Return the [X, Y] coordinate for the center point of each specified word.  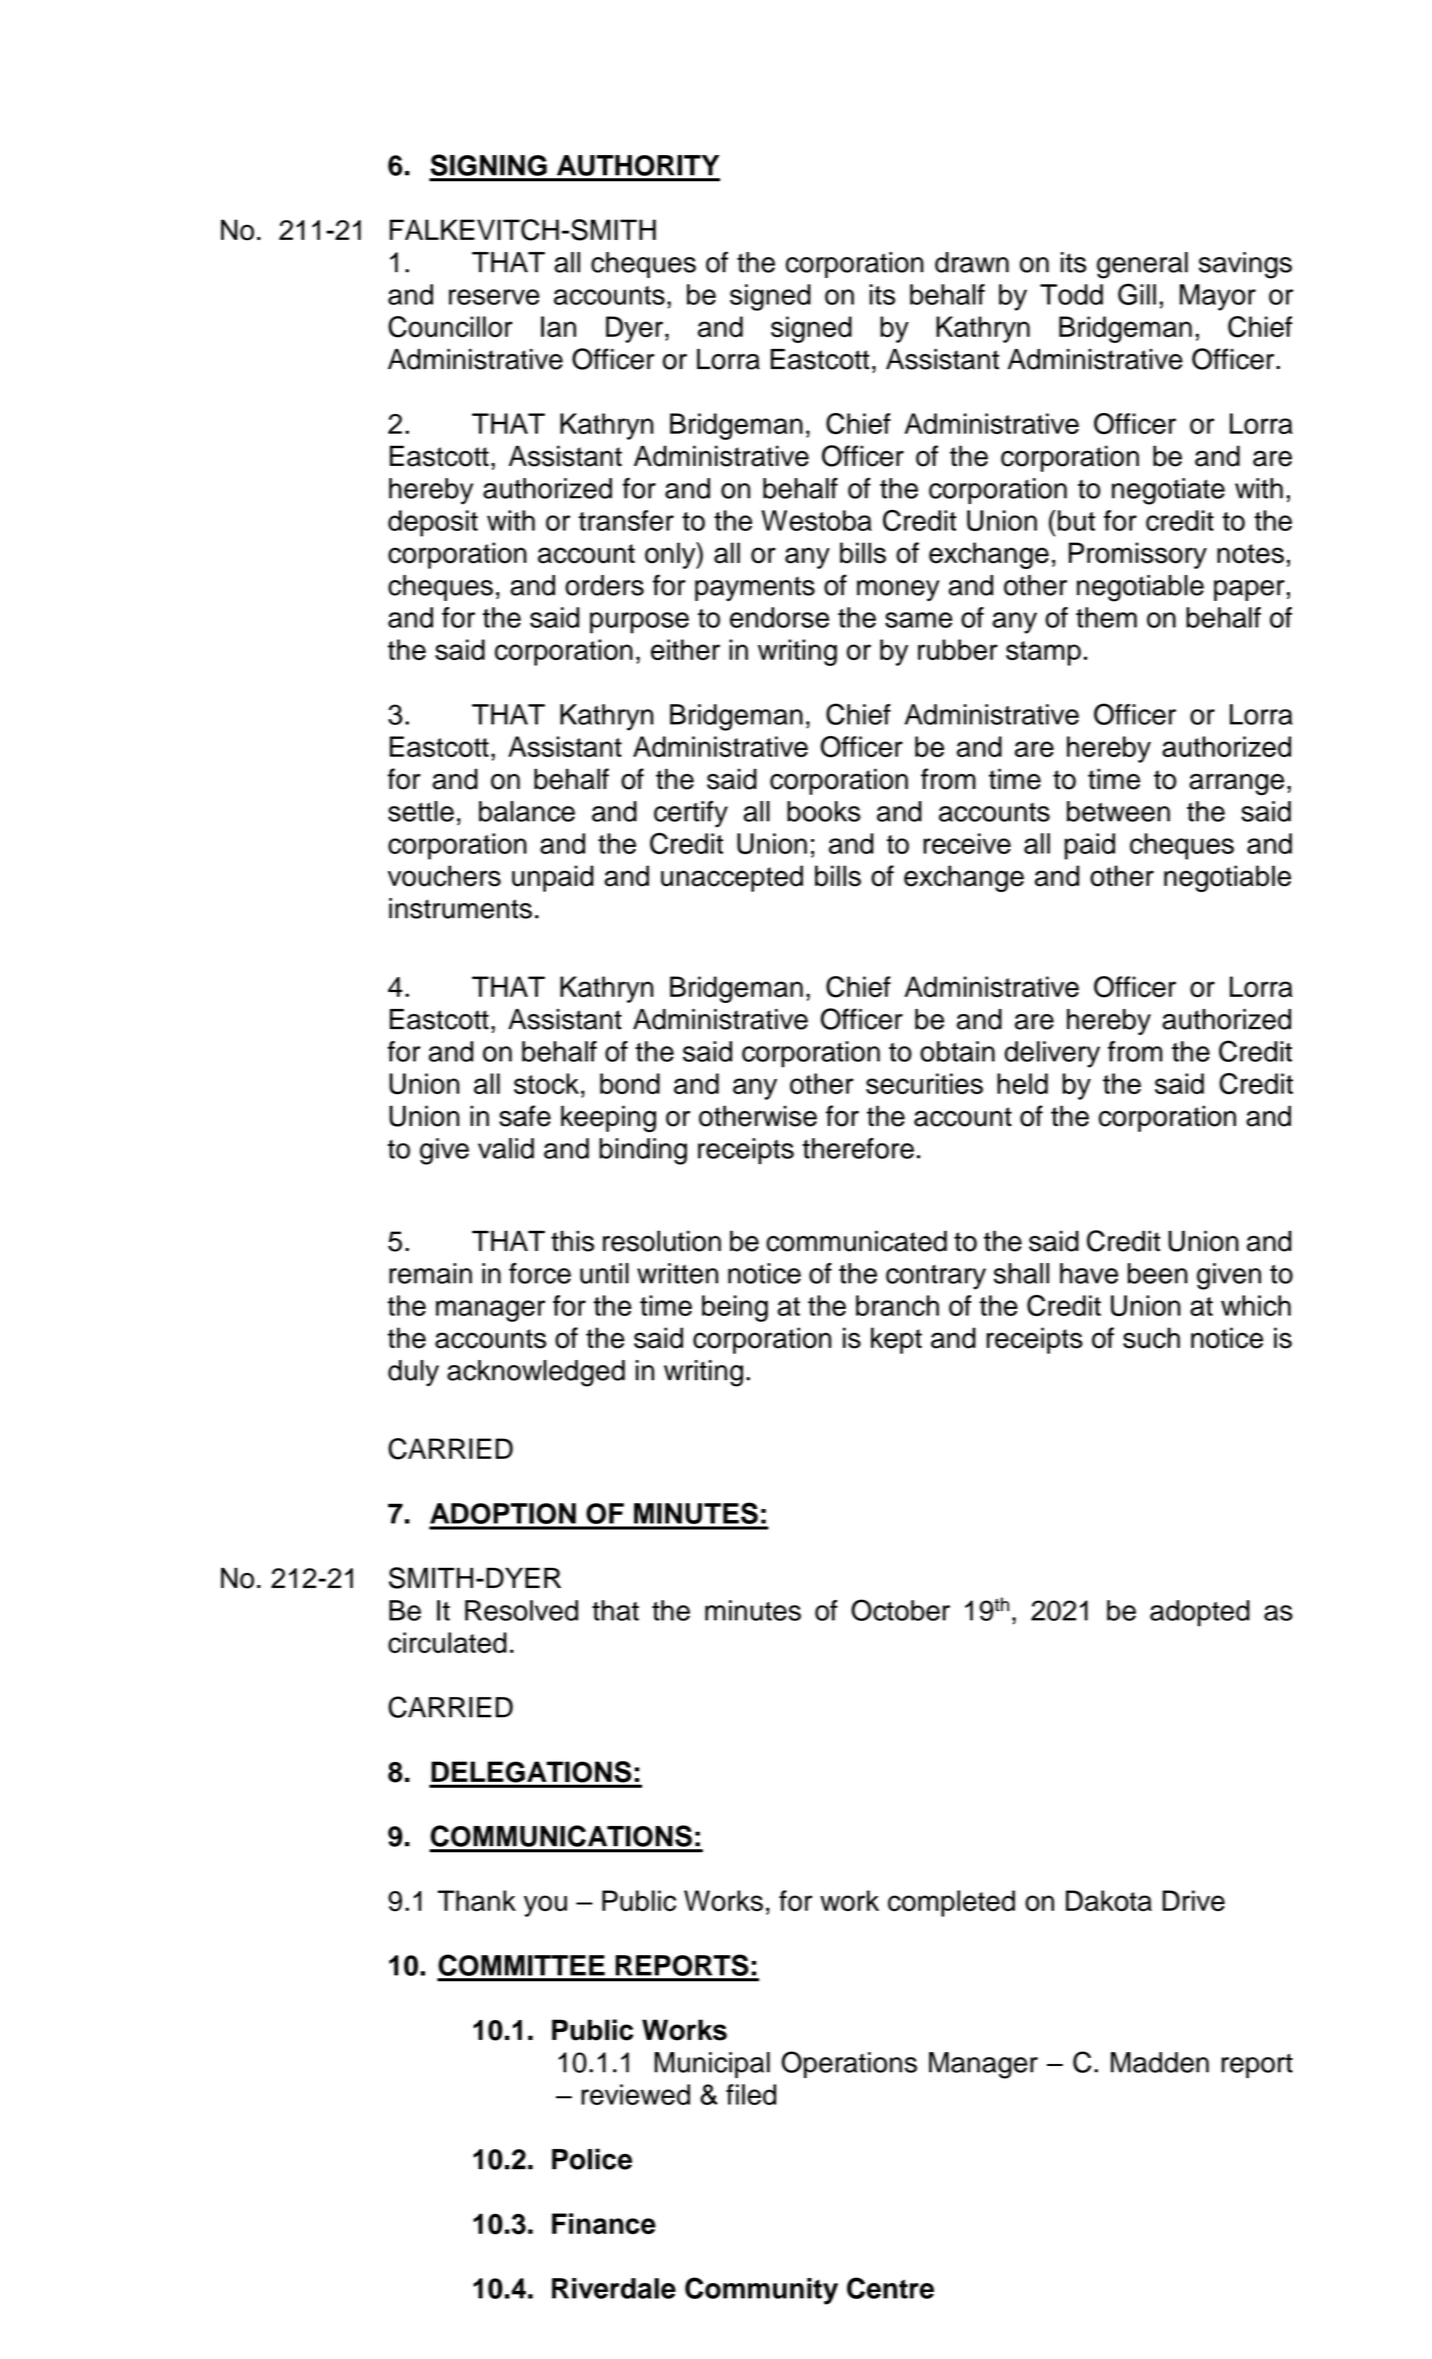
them [1106, 617]
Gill [1137, 294]
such [1151, 1338]
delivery [1052, 1054]
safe [525, 1116]
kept [896, 1340]
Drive [1193, 1900]
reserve [494, 297]
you [545, 1906]
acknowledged [536, 1373]
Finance [604, 2223]
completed [951, 1903]
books [824, 811]
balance [527, 811]
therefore [858, 1148]
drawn [972, 262]
